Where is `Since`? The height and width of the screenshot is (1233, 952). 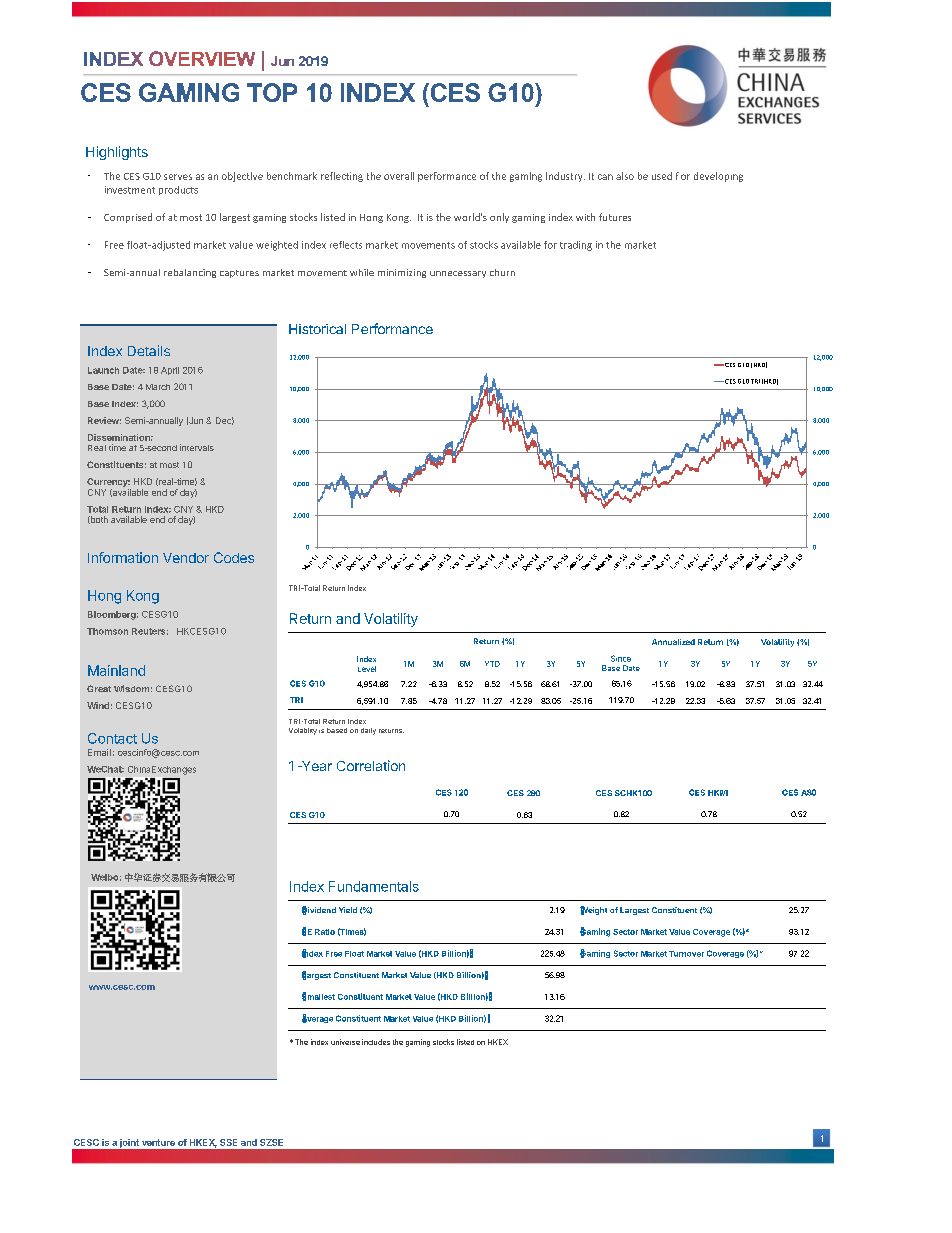 Since is located at coordinates (621, 658).
